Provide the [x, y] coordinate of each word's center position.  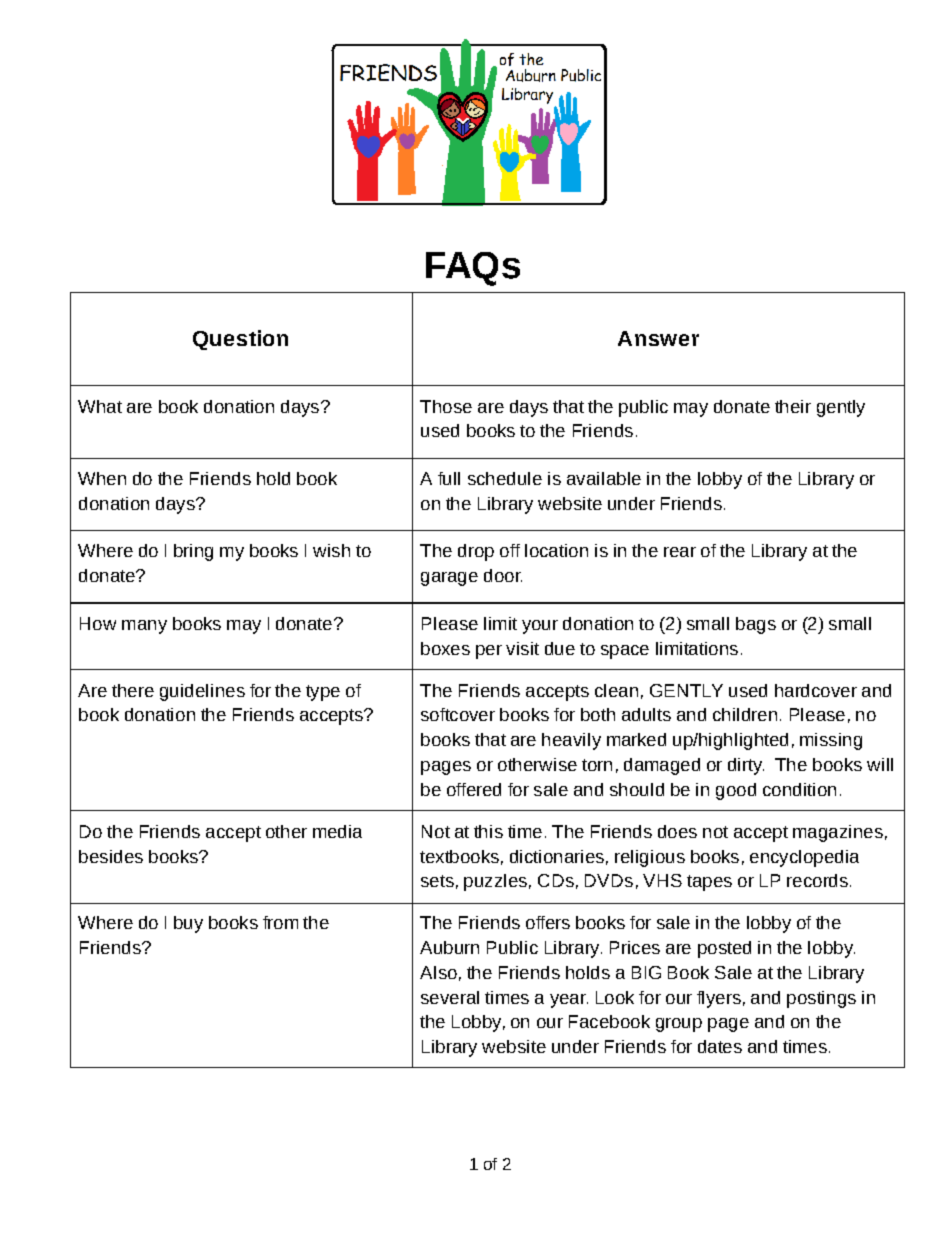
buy [188, 924]
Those [446, 406]
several [450, 997]
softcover [458, 714]
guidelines [202, 692]
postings [821, 999]
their [793, 406]
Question [240, 340]
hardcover [816, 690]
